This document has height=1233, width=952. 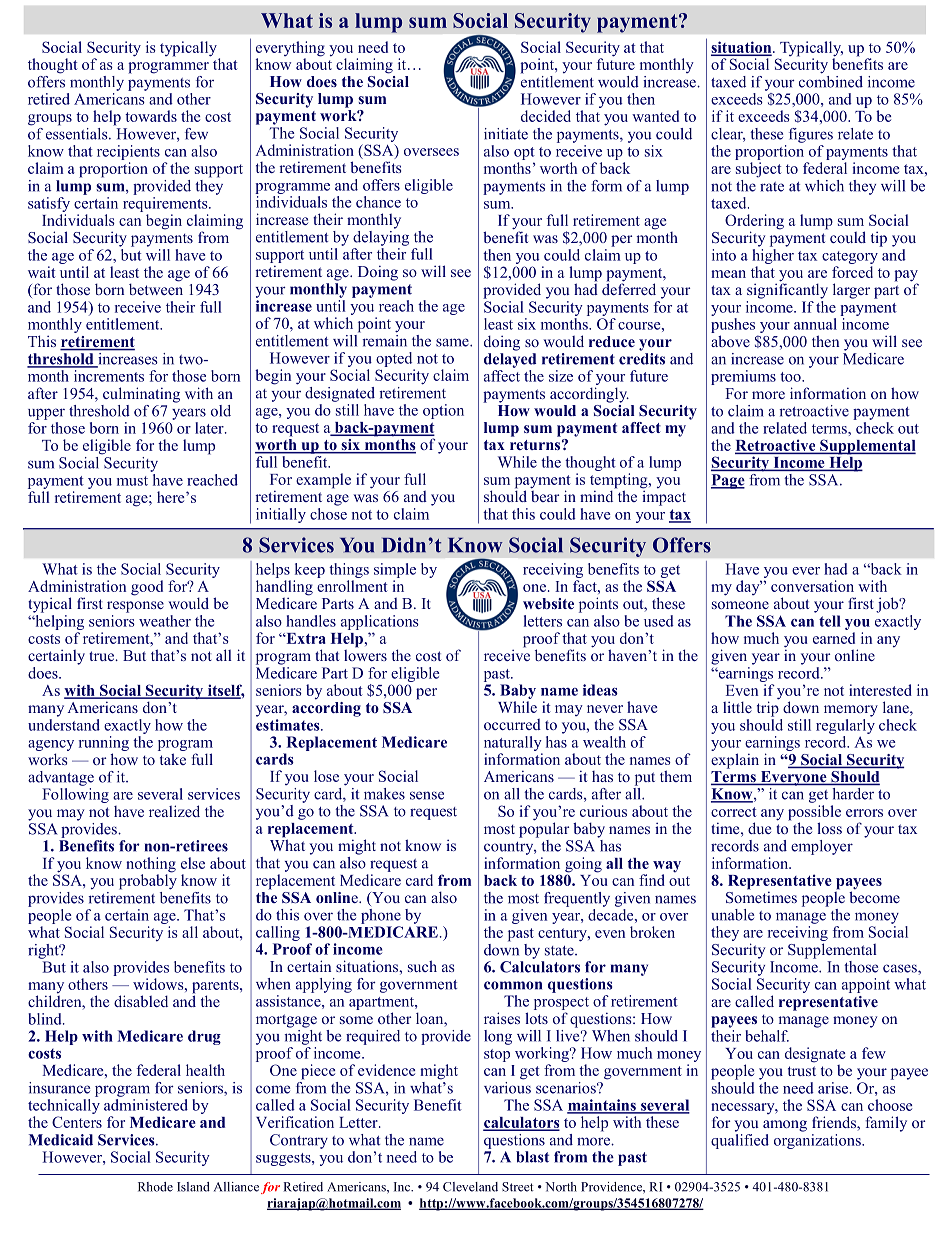 I want to click on sense, so click(x=427, y=795).
